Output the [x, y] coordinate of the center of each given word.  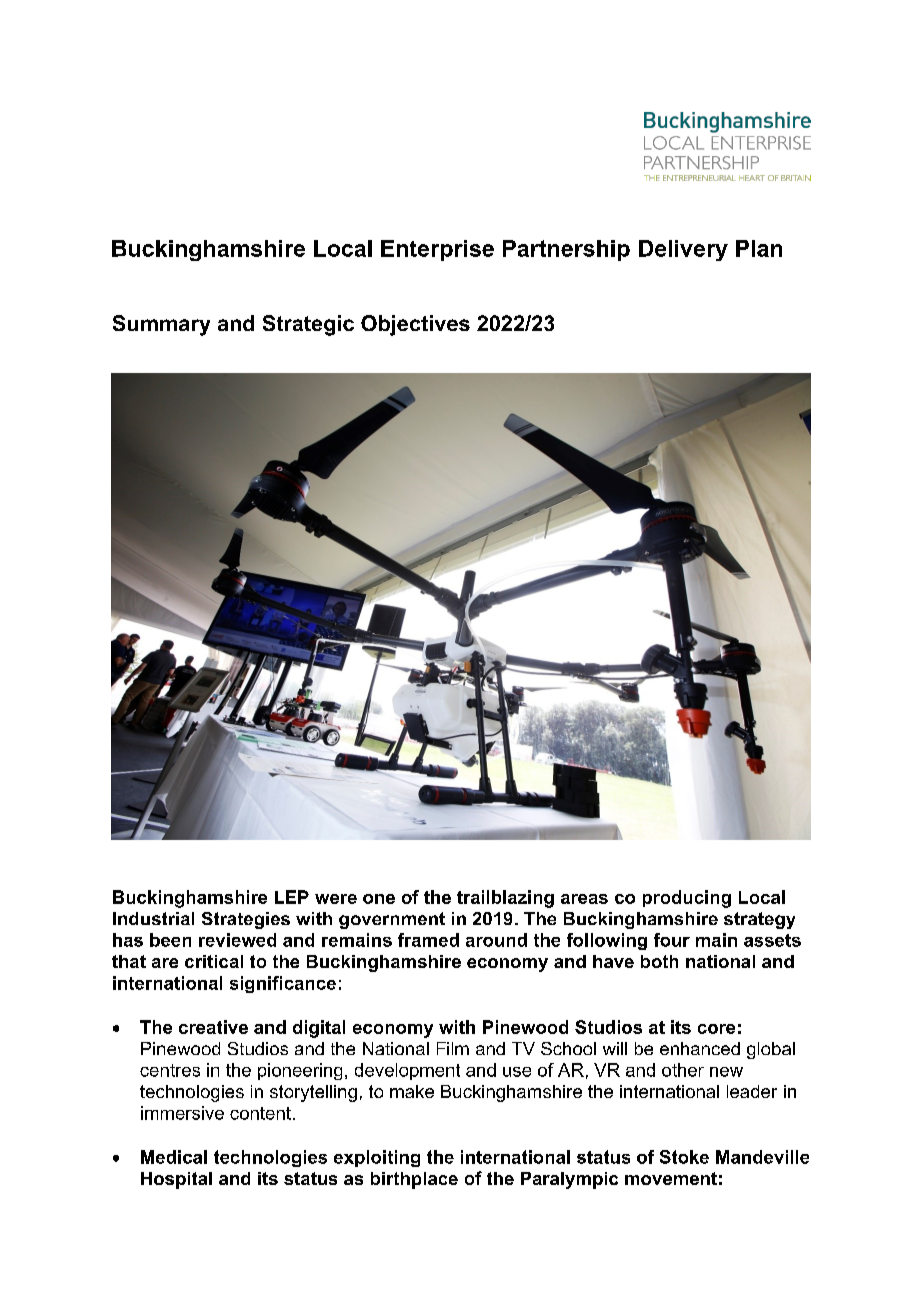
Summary [161, 325]
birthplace [414, 1180]
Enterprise [437, 250]
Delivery [683, 250]
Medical [174, 1157]
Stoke [684, 1157]
